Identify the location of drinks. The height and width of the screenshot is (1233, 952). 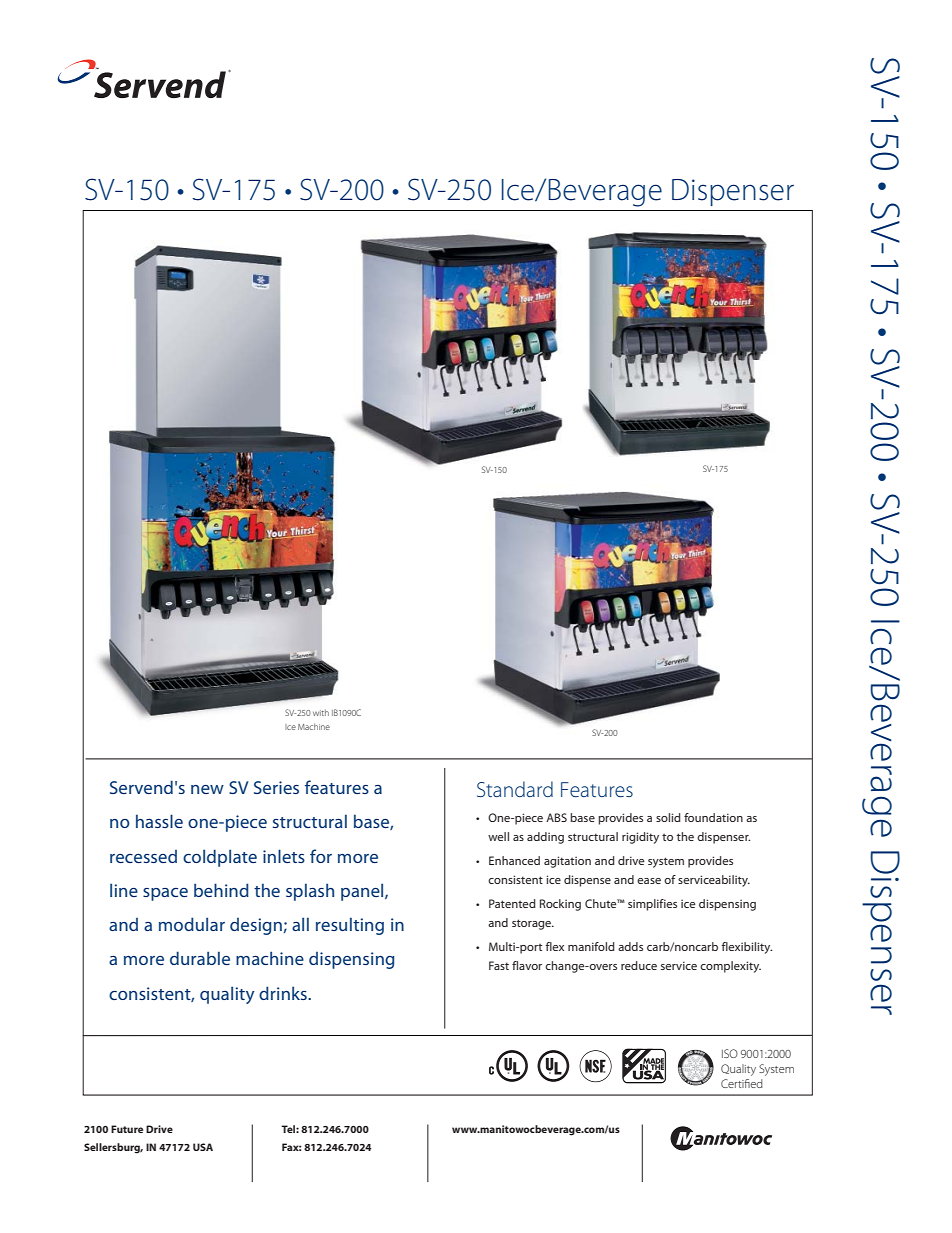
(284, 993).
